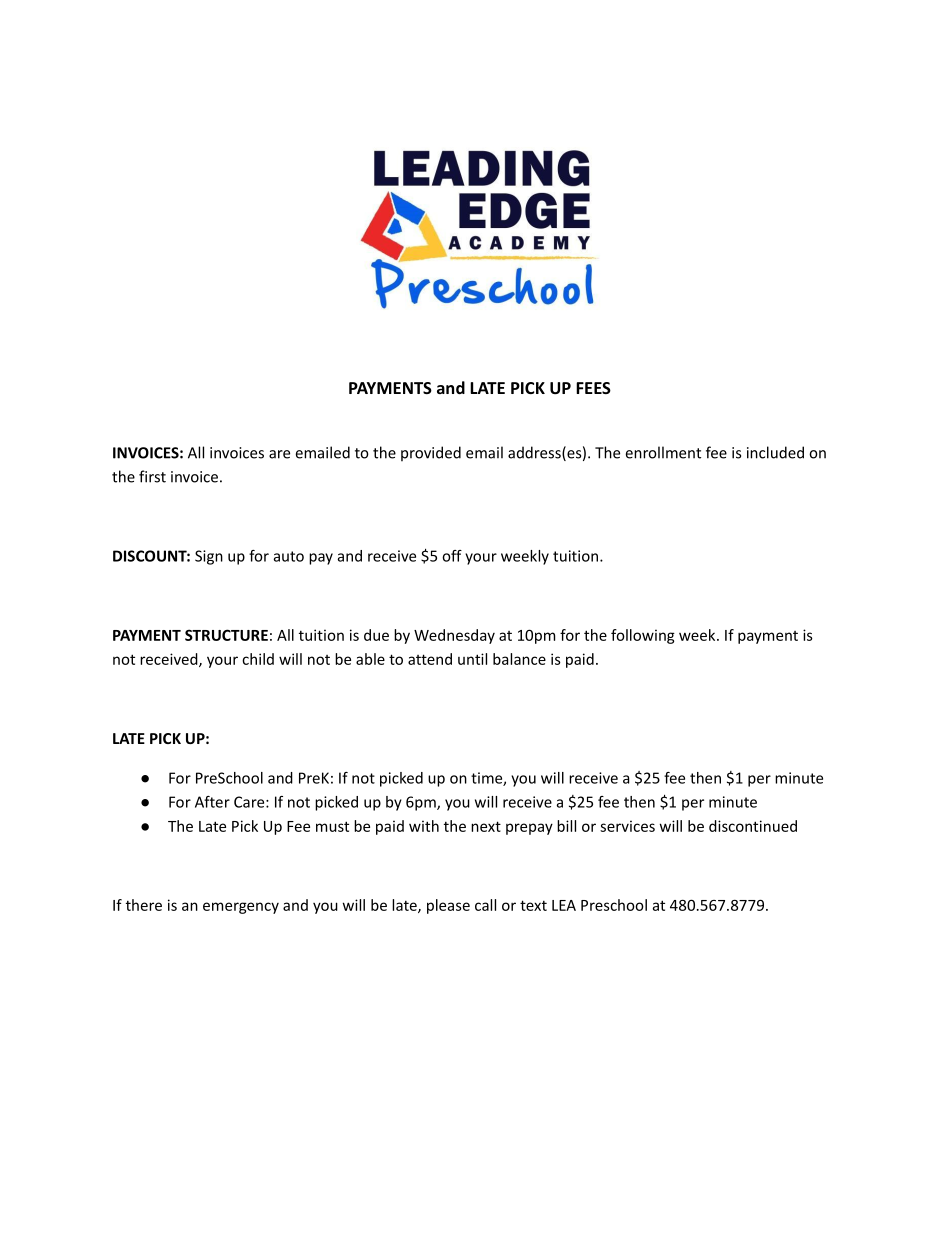 The width and height of the image is (952, 1233). I want to click on emergency, so click(241, 908).
